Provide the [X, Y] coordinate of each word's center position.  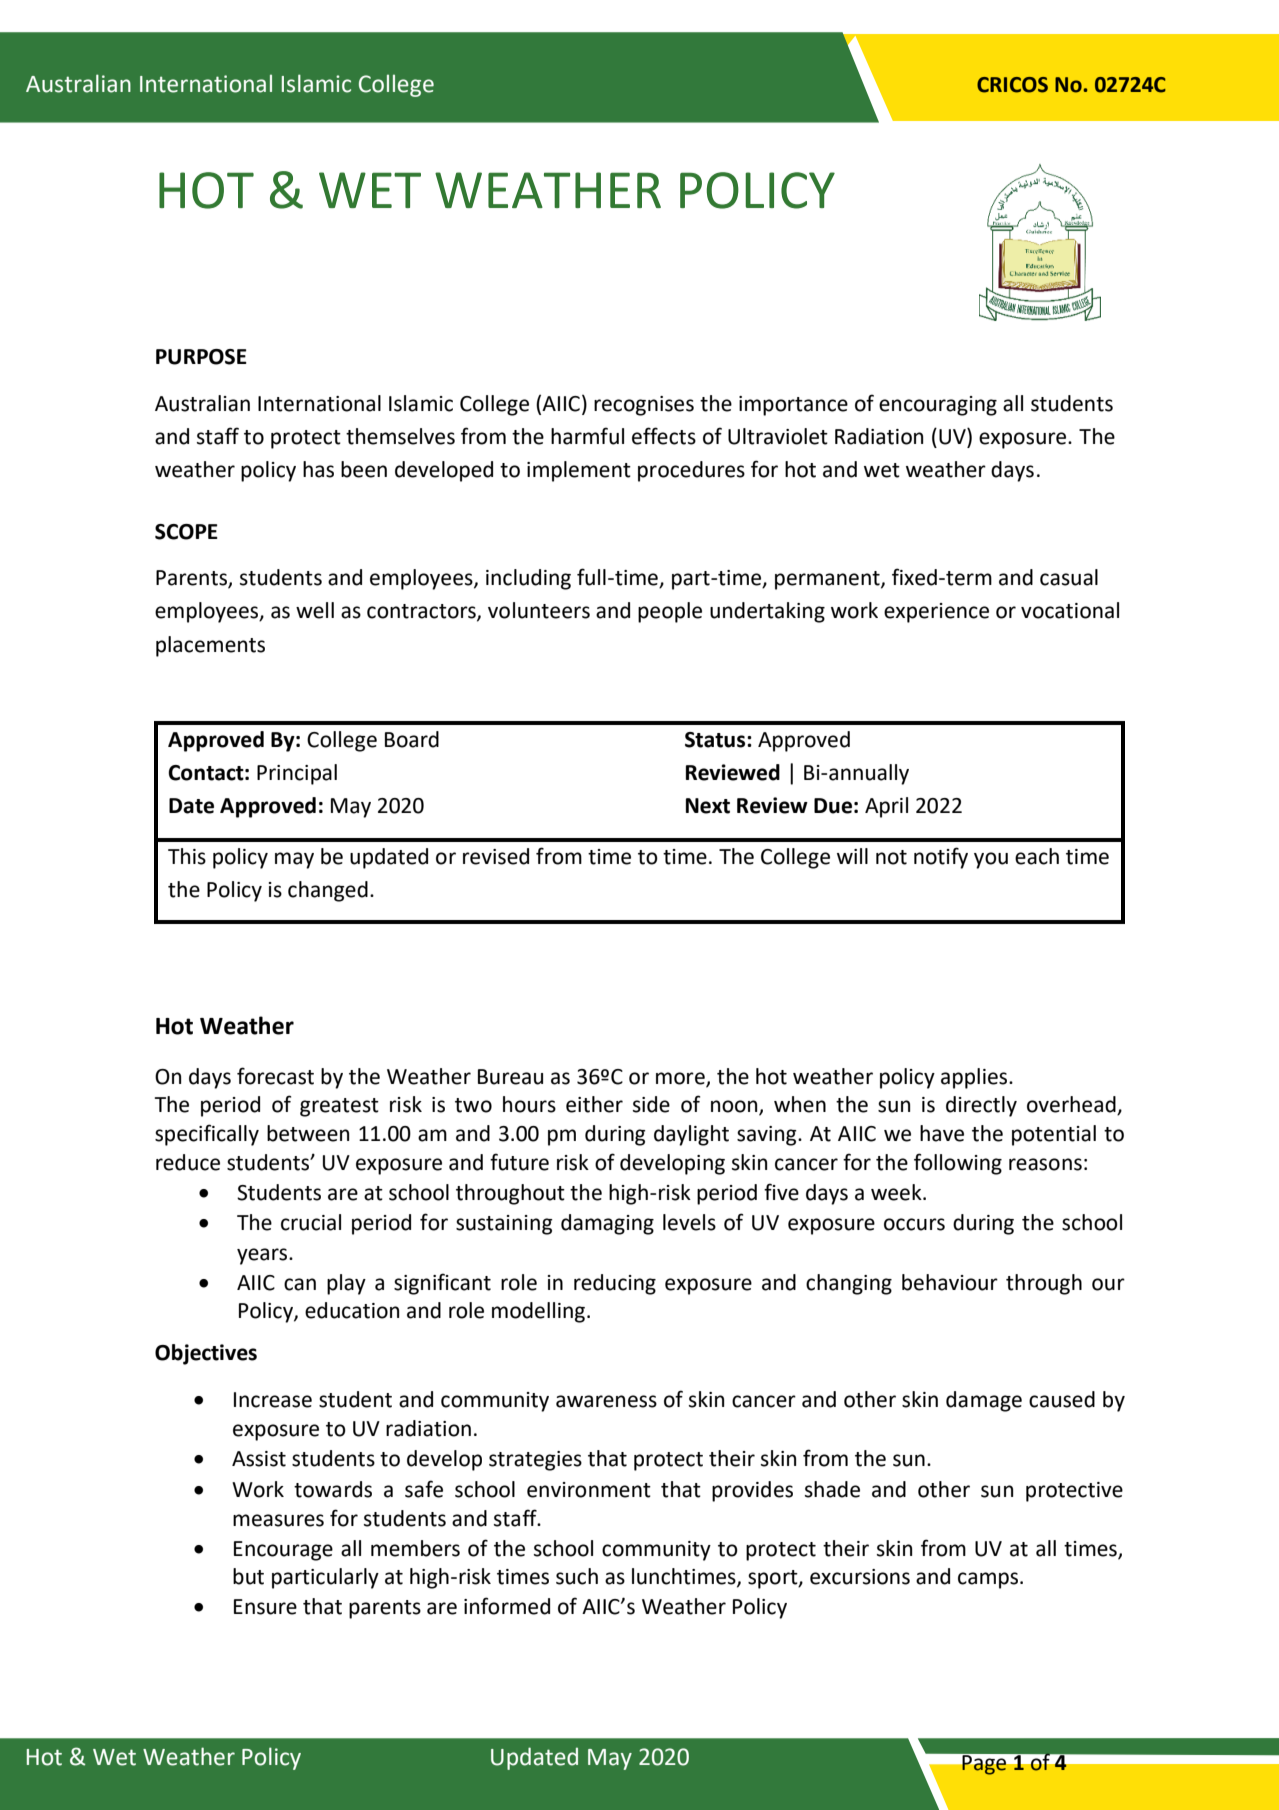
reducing [615, 1284]
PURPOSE [201, 357]
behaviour [950, 1282]
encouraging [938, 406]
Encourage [283, 1551]
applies [975, 1078]
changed [328, 891]
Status [716, 740]
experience [936, 613]
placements [210, 646]
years [263, 1256]
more [681, 1079]
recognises [644, 406]
